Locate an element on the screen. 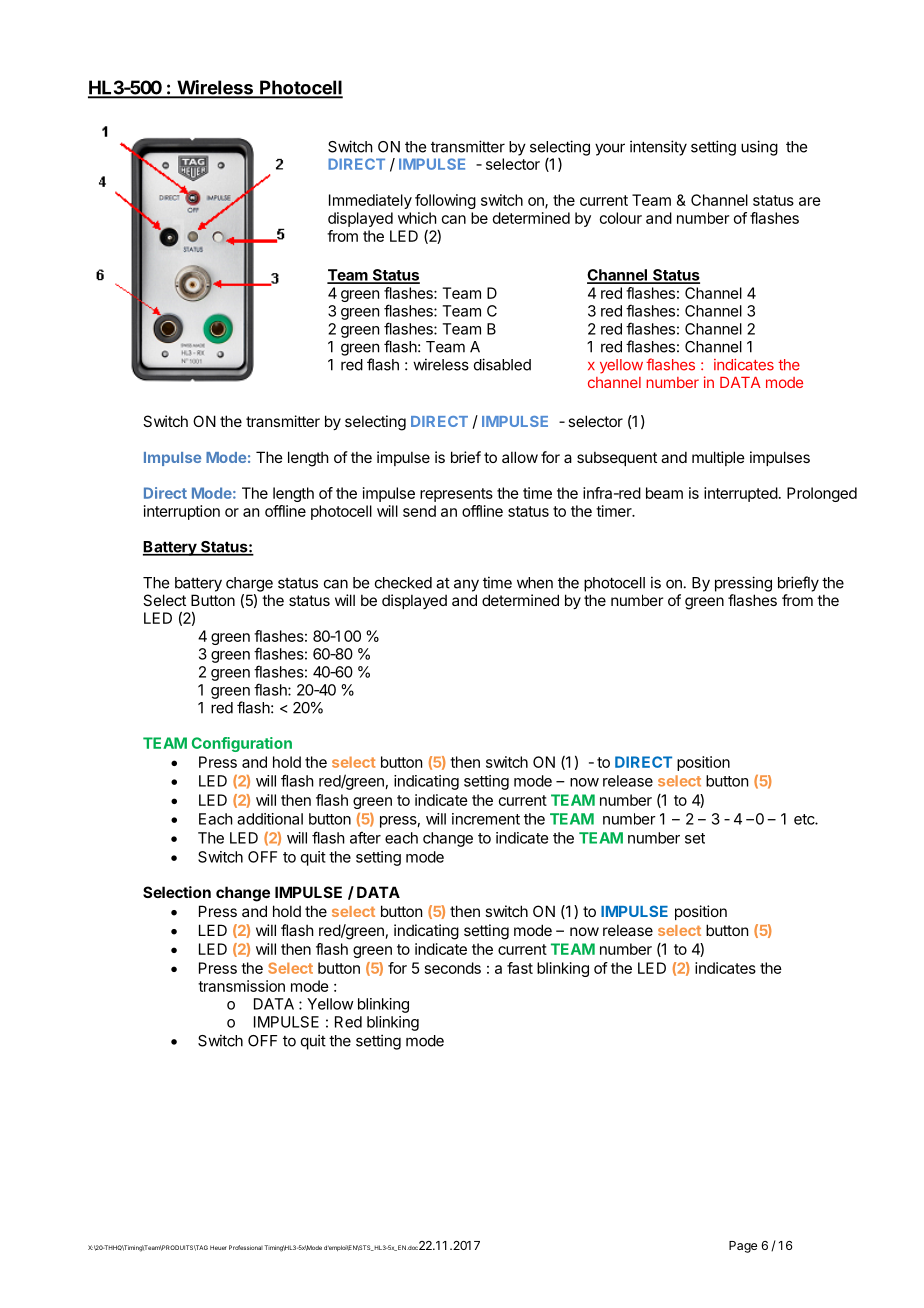 The height and width of the screenshot is (1308, 924). increment is located at coordinates (486, 819).
